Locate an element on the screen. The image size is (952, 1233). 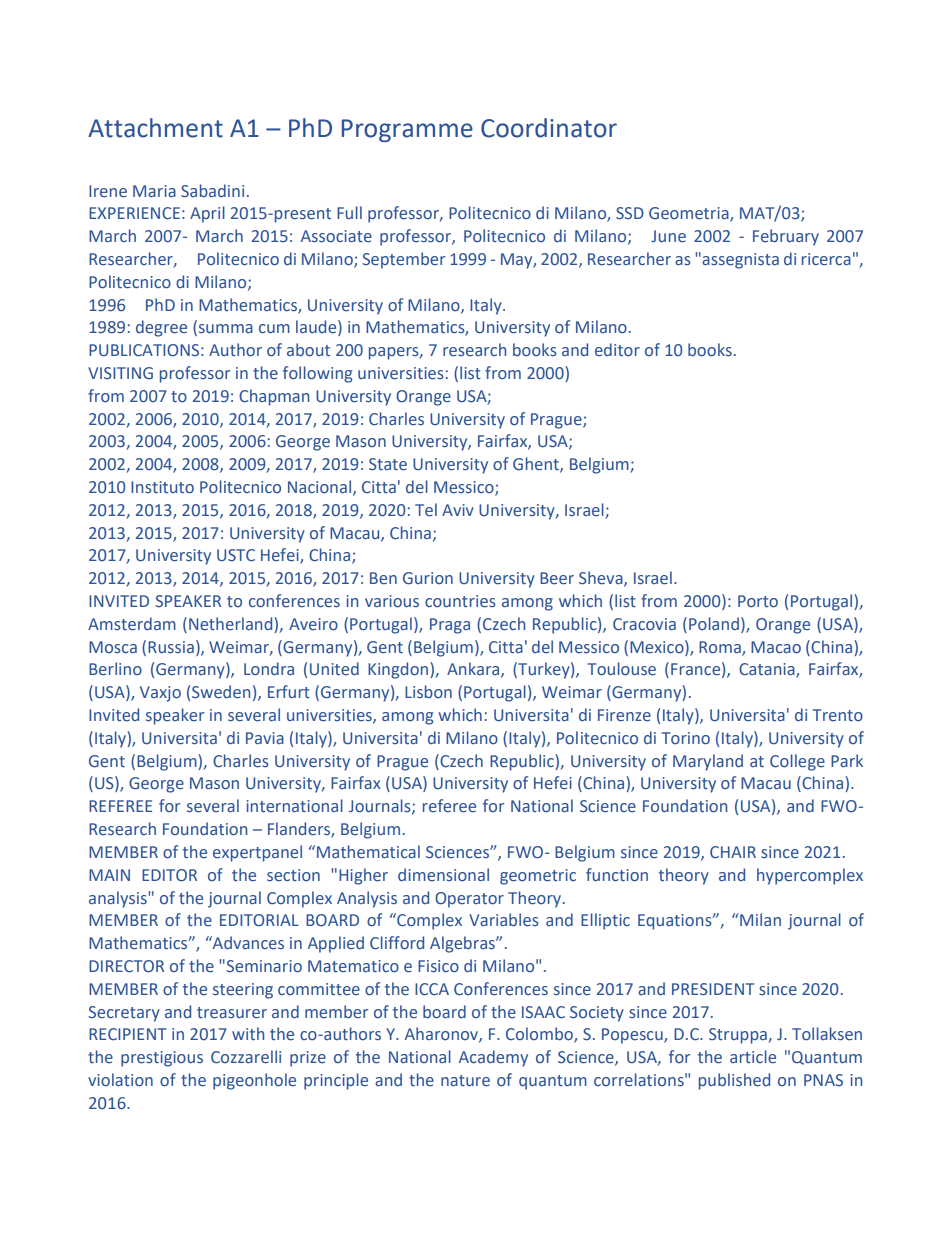
Sweden is located at coordinates (221, 692).
